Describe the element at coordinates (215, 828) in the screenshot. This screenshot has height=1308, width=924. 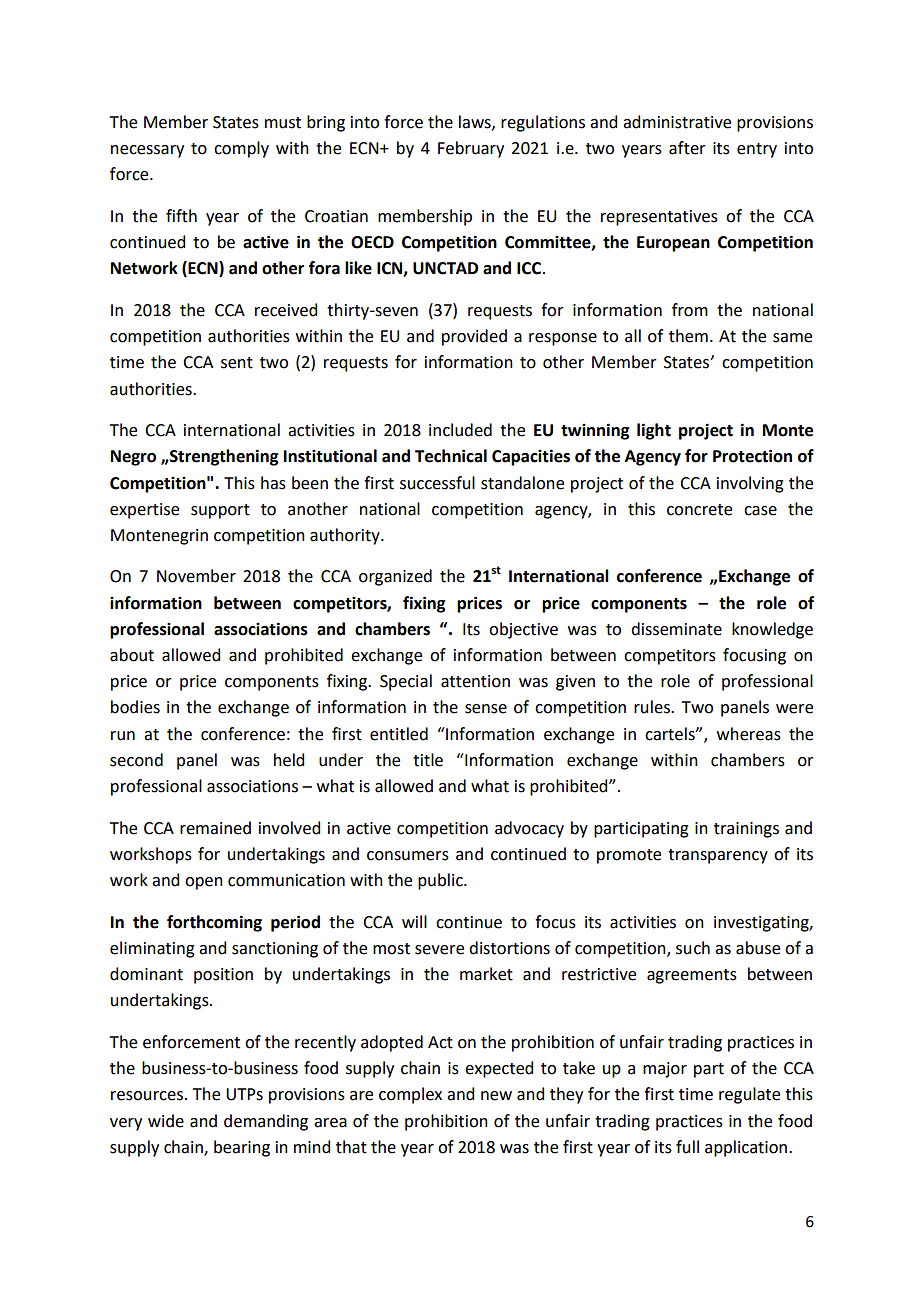
I see `remained` at that location.
